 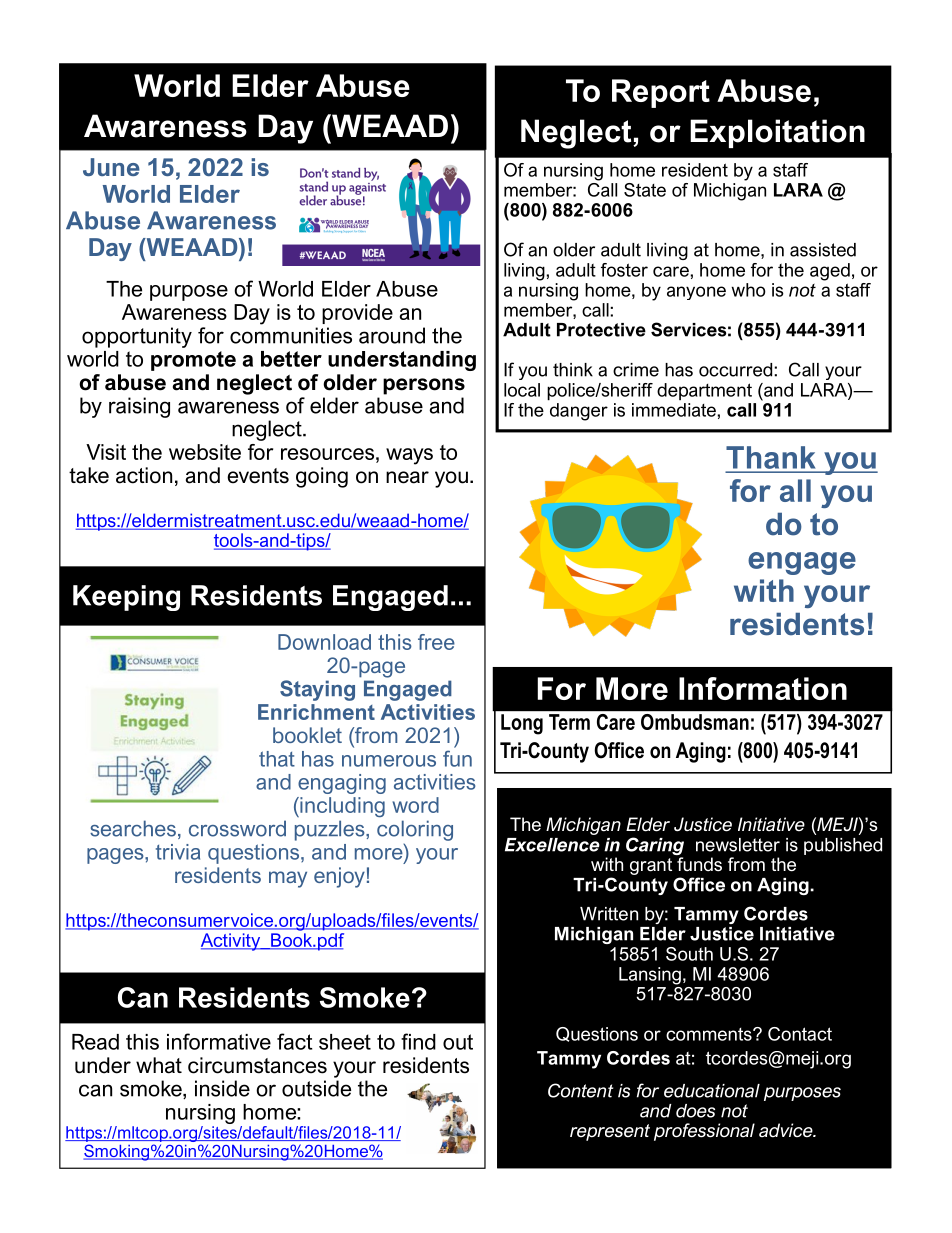 What do you see at coordinates (436, 642) in the screenshot?
I see `free` at bounding box center [436, 642].
